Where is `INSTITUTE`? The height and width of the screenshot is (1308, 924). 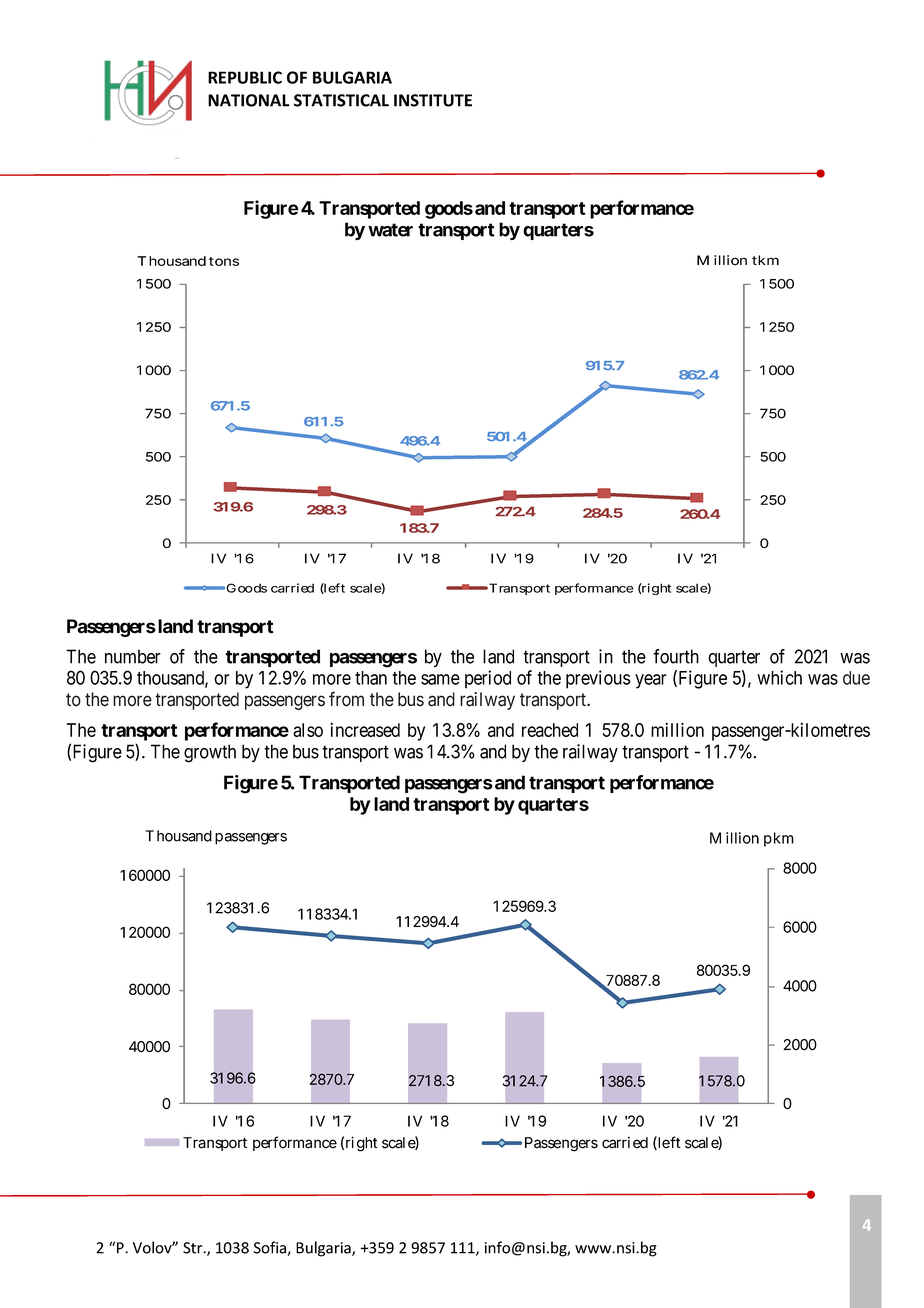
INSTITUTE is located at coordinates (433, 100).
